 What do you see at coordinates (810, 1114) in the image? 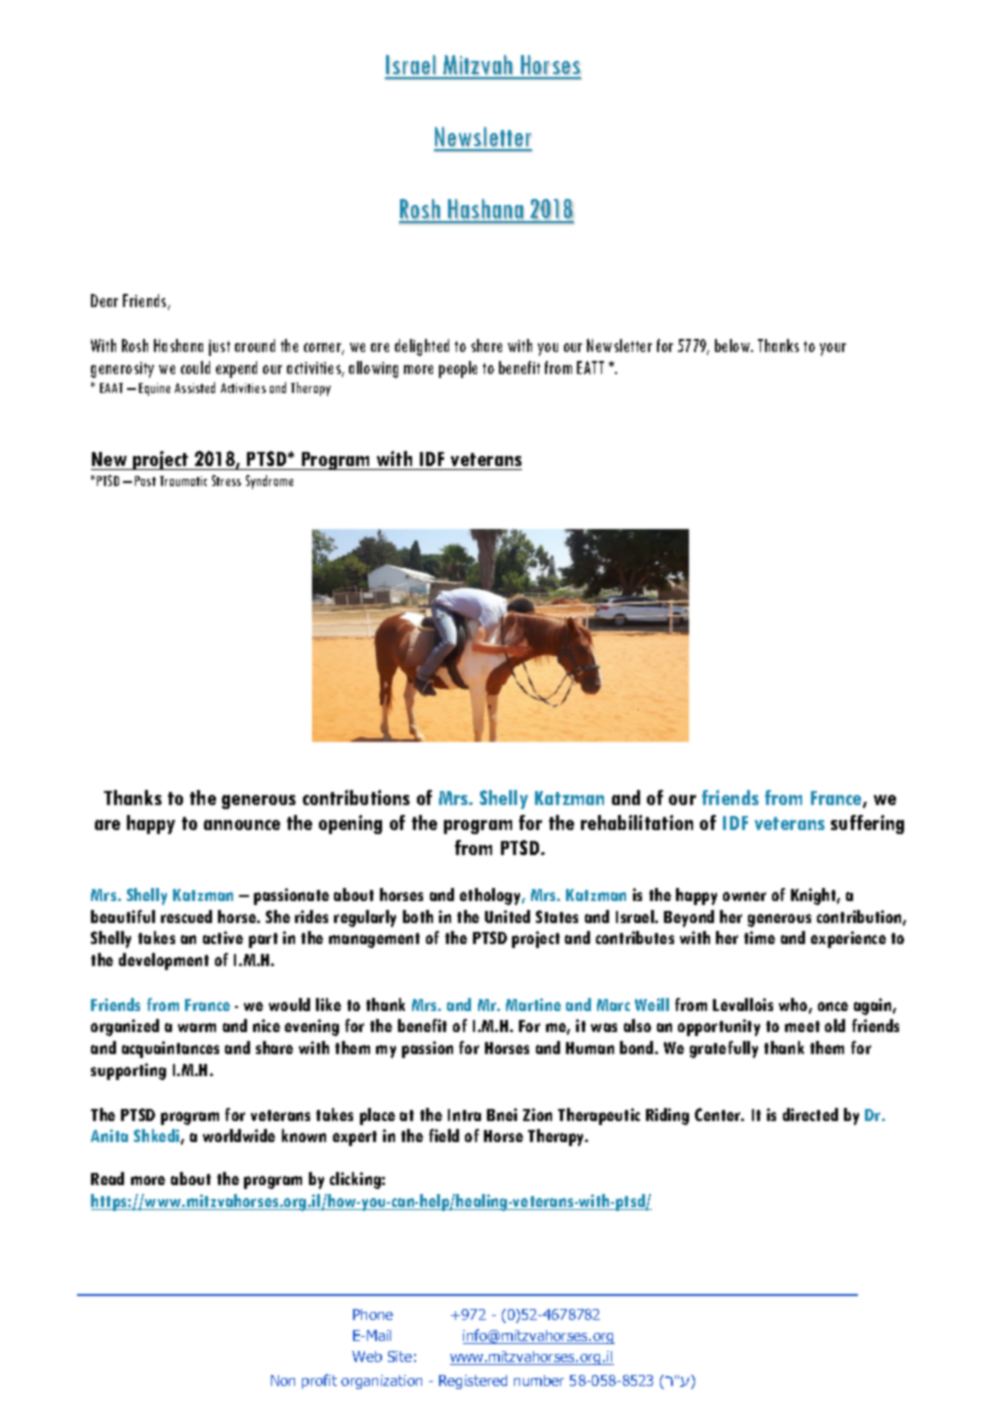
I see `directed` at bounding box center [810, 1114].
